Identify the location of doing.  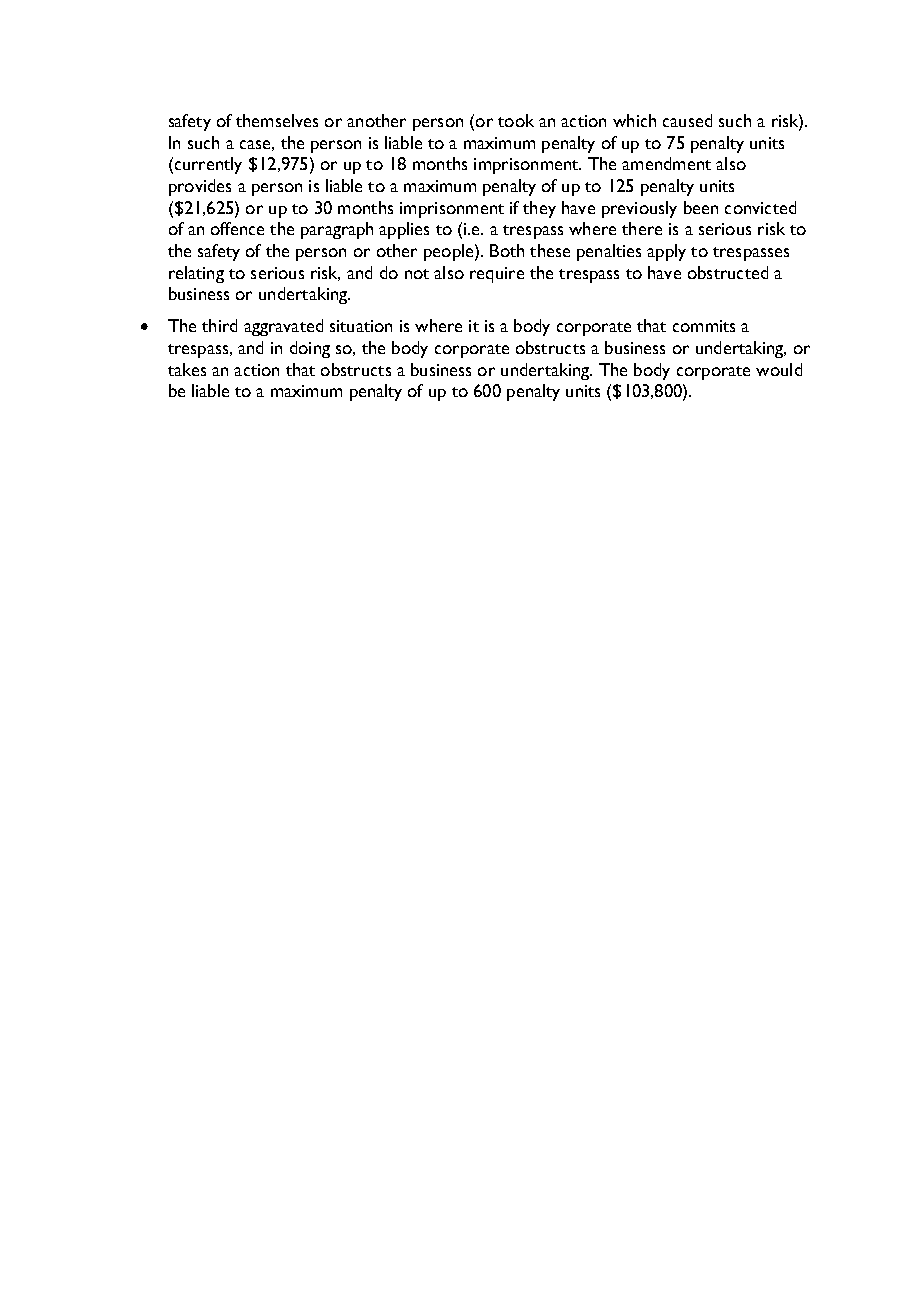
(310, 349).
